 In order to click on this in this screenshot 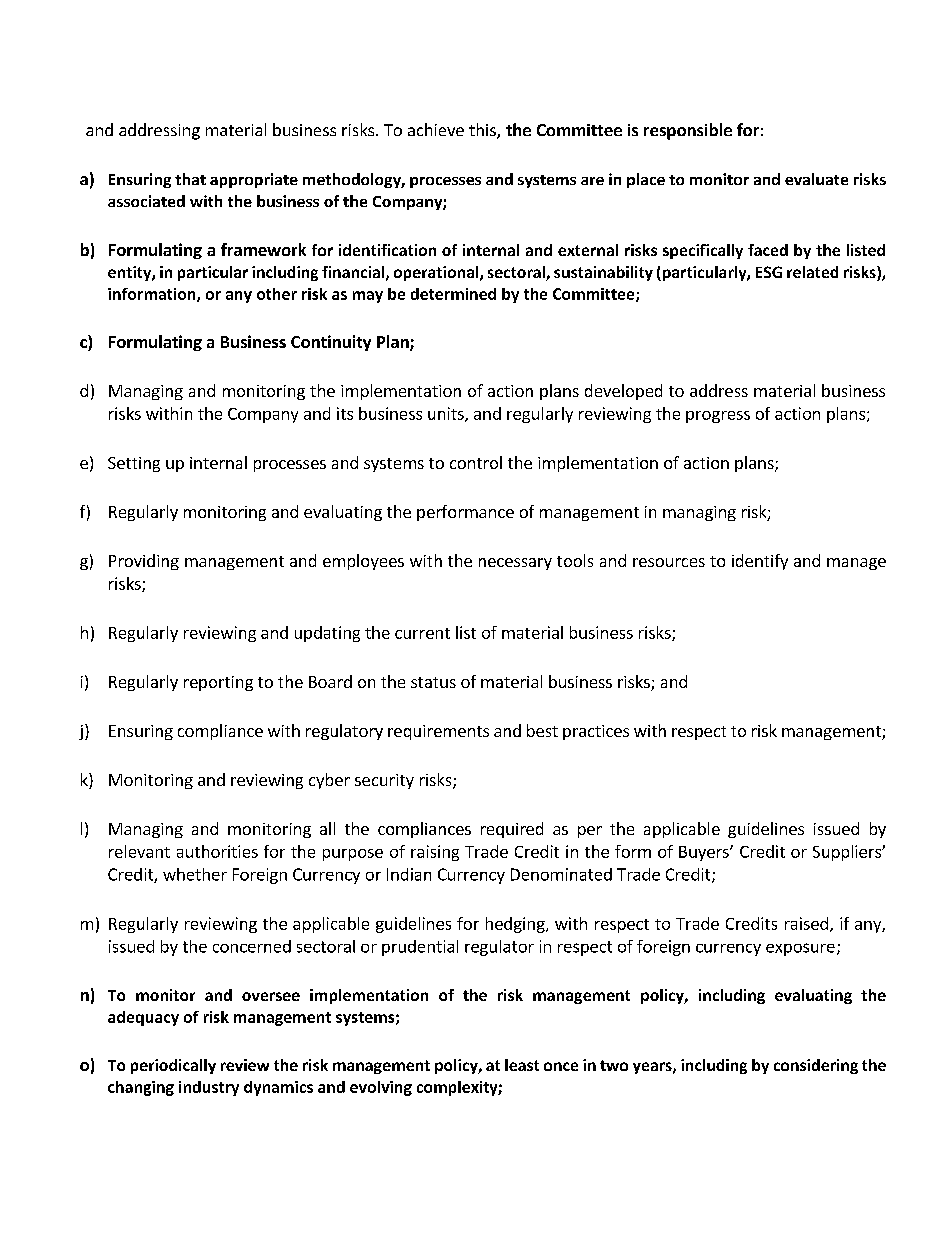, I will do `click(483, 131)`.
